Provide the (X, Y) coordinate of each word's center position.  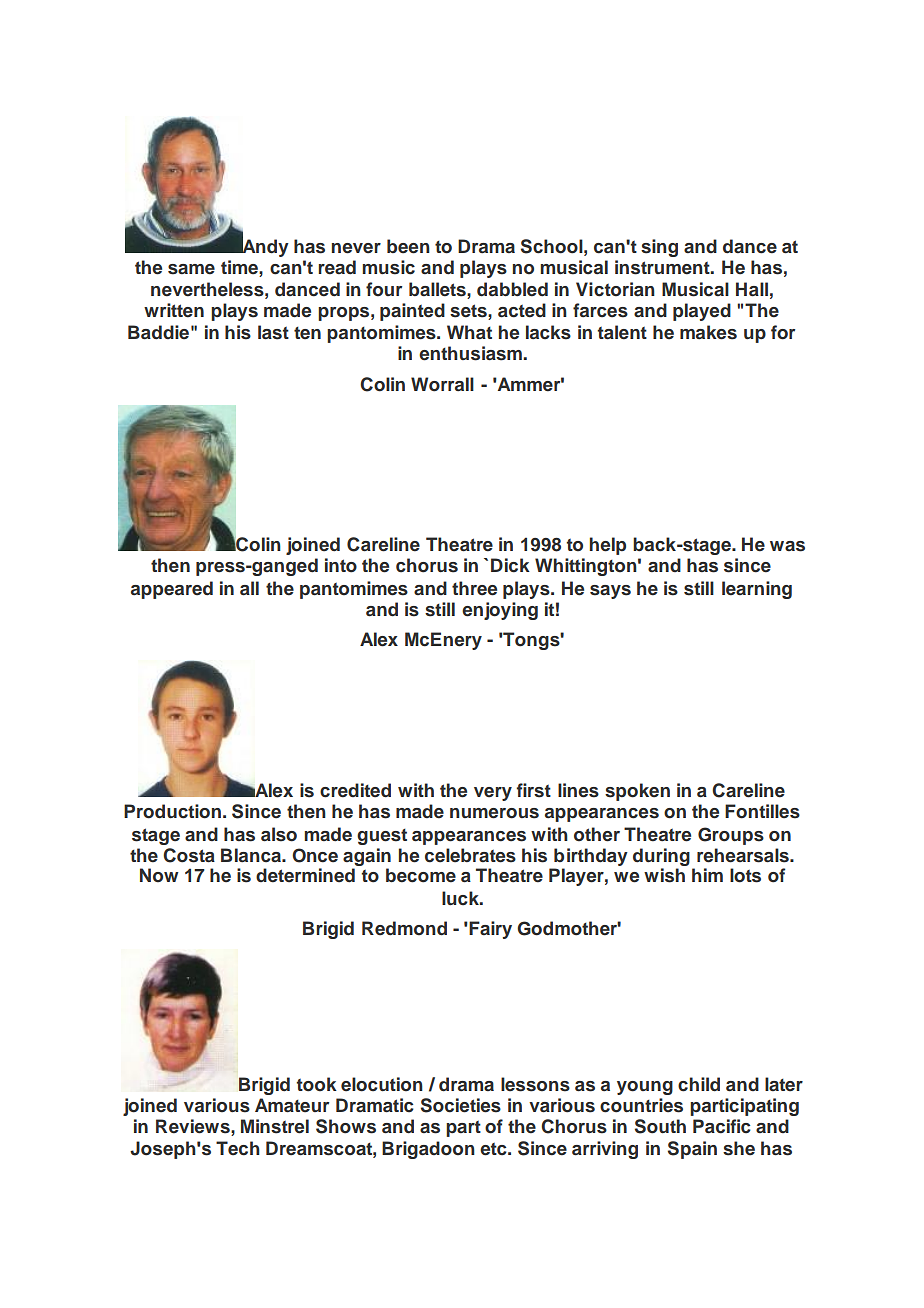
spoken (637, 792)
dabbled (512, 289)
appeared (172, 590)
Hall (752, 289)
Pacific (722, 1126)
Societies (461, 1105)
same (191, 269)
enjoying (500, 611)
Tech (238, 1148)
